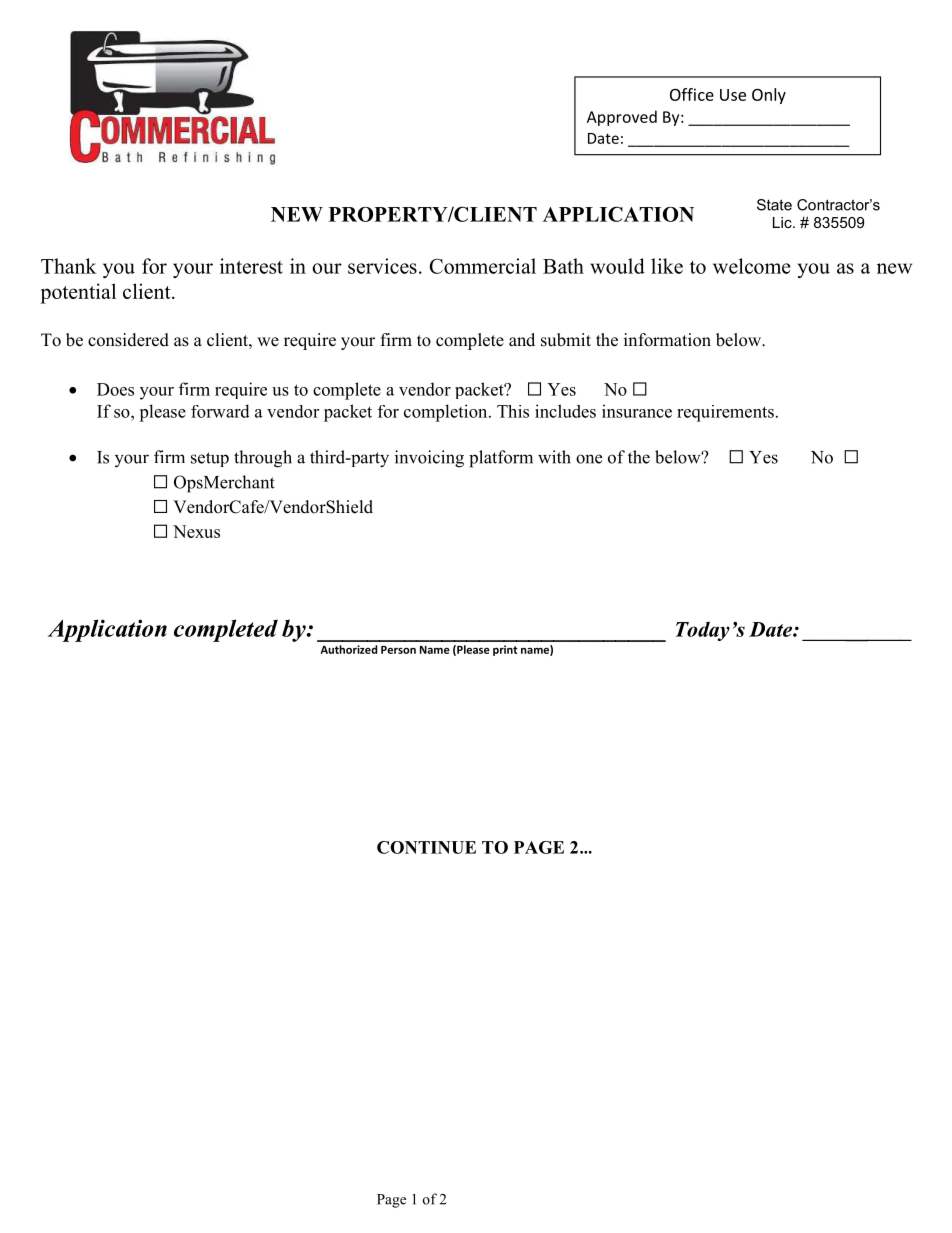 Image resolution: width=952 pixels, height=1233 pixels. I want to click on with, so click(554, 457).
